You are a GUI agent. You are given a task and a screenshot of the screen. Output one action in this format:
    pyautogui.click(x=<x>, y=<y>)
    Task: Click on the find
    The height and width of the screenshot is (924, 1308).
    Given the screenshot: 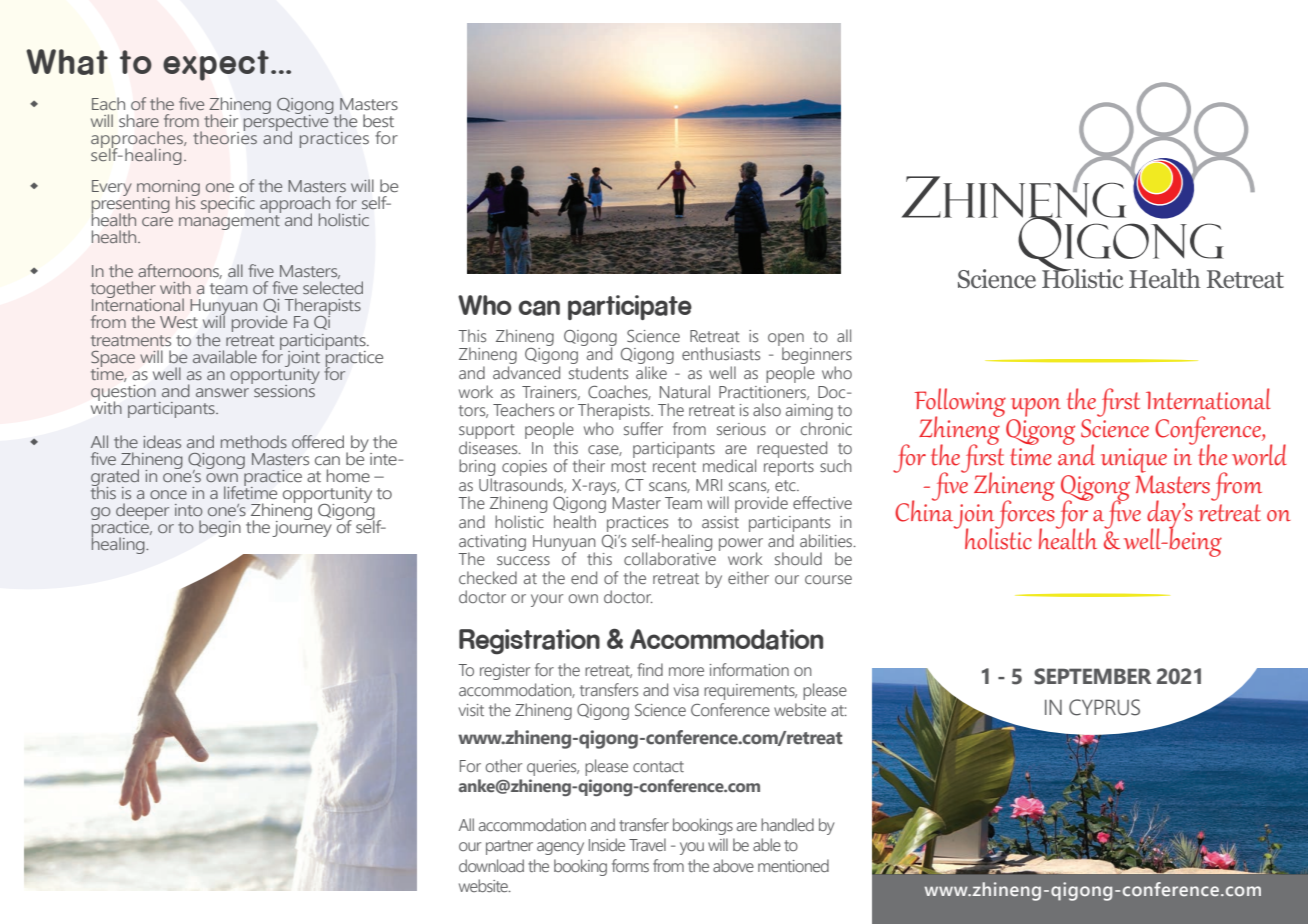 What is the action you would take?
    pyautogui.click(x=650, y=669)
